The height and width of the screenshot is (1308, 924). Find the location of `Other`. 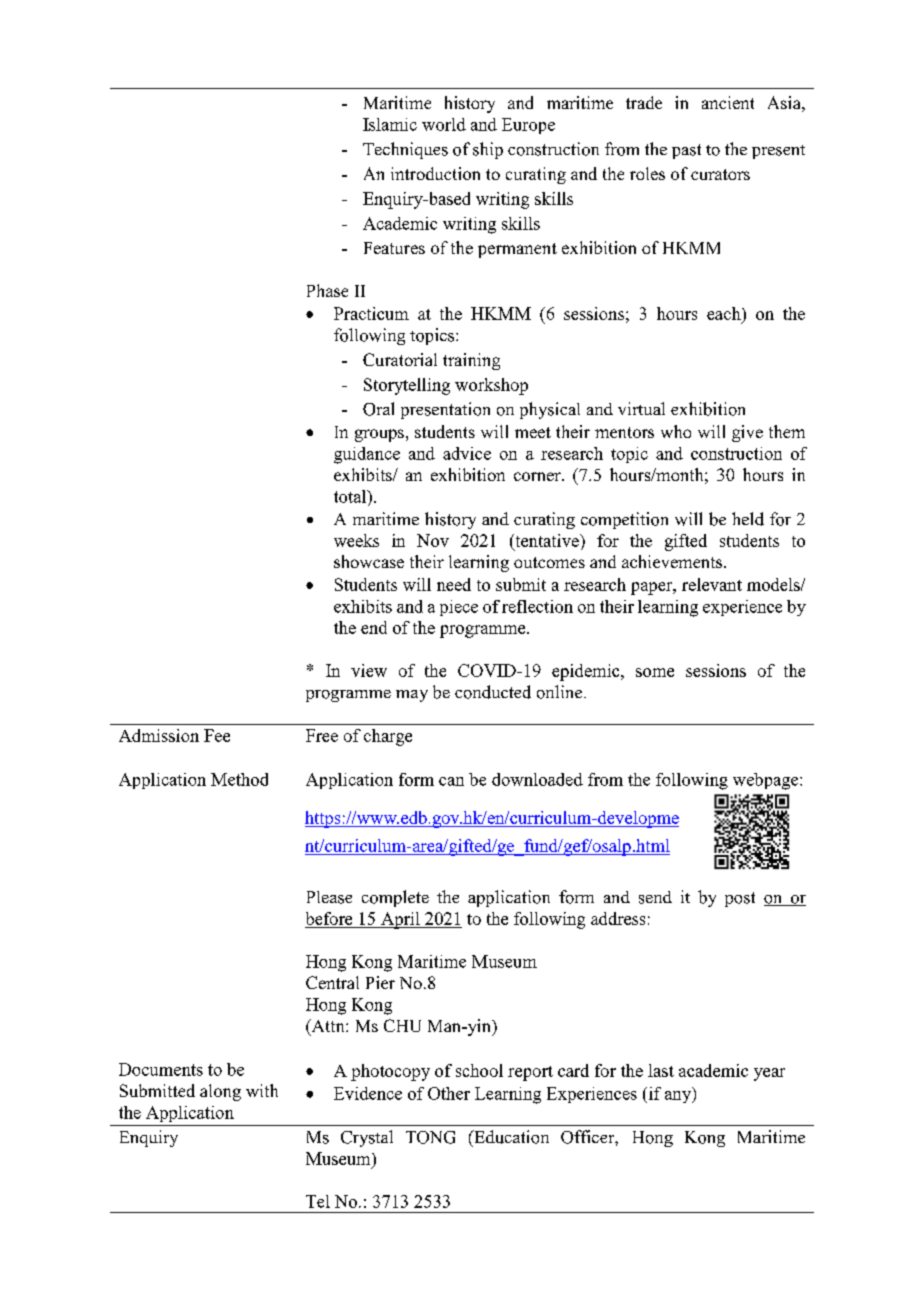

Other is located at coordinates (449, 1093).
